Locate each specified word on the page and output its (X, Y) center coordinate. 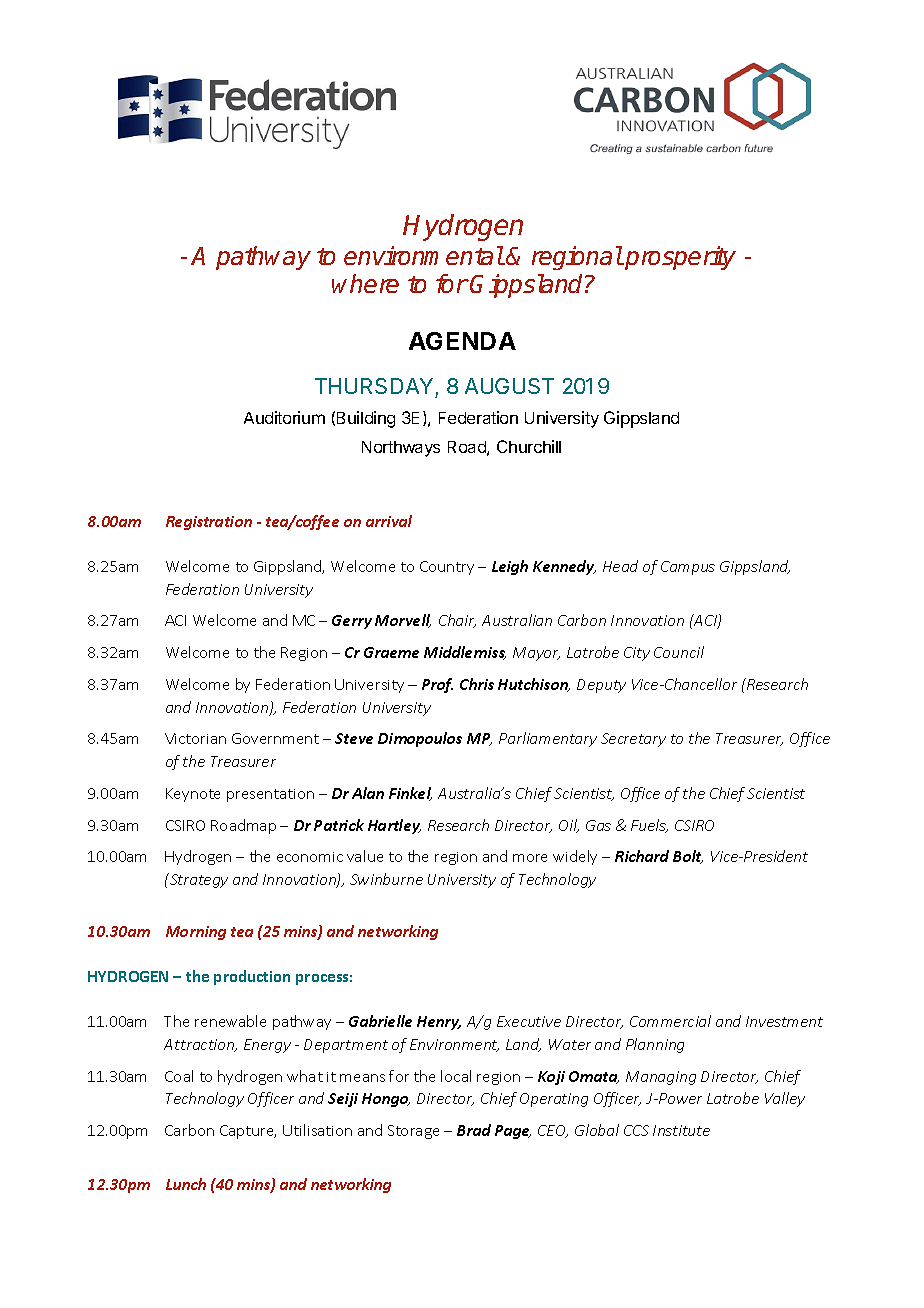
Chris (477, 684)
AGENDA (462, 341)
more (530, 858)
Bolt (688, 857)
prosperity (679, 258)
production (252, 977)
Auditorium (284, 417)
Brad (474, 1130)
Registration (209, 523)
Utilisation (317, 1130)
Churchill (529, 446)
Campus (688, 568)
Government (275, 738)
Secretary (633, 740)
